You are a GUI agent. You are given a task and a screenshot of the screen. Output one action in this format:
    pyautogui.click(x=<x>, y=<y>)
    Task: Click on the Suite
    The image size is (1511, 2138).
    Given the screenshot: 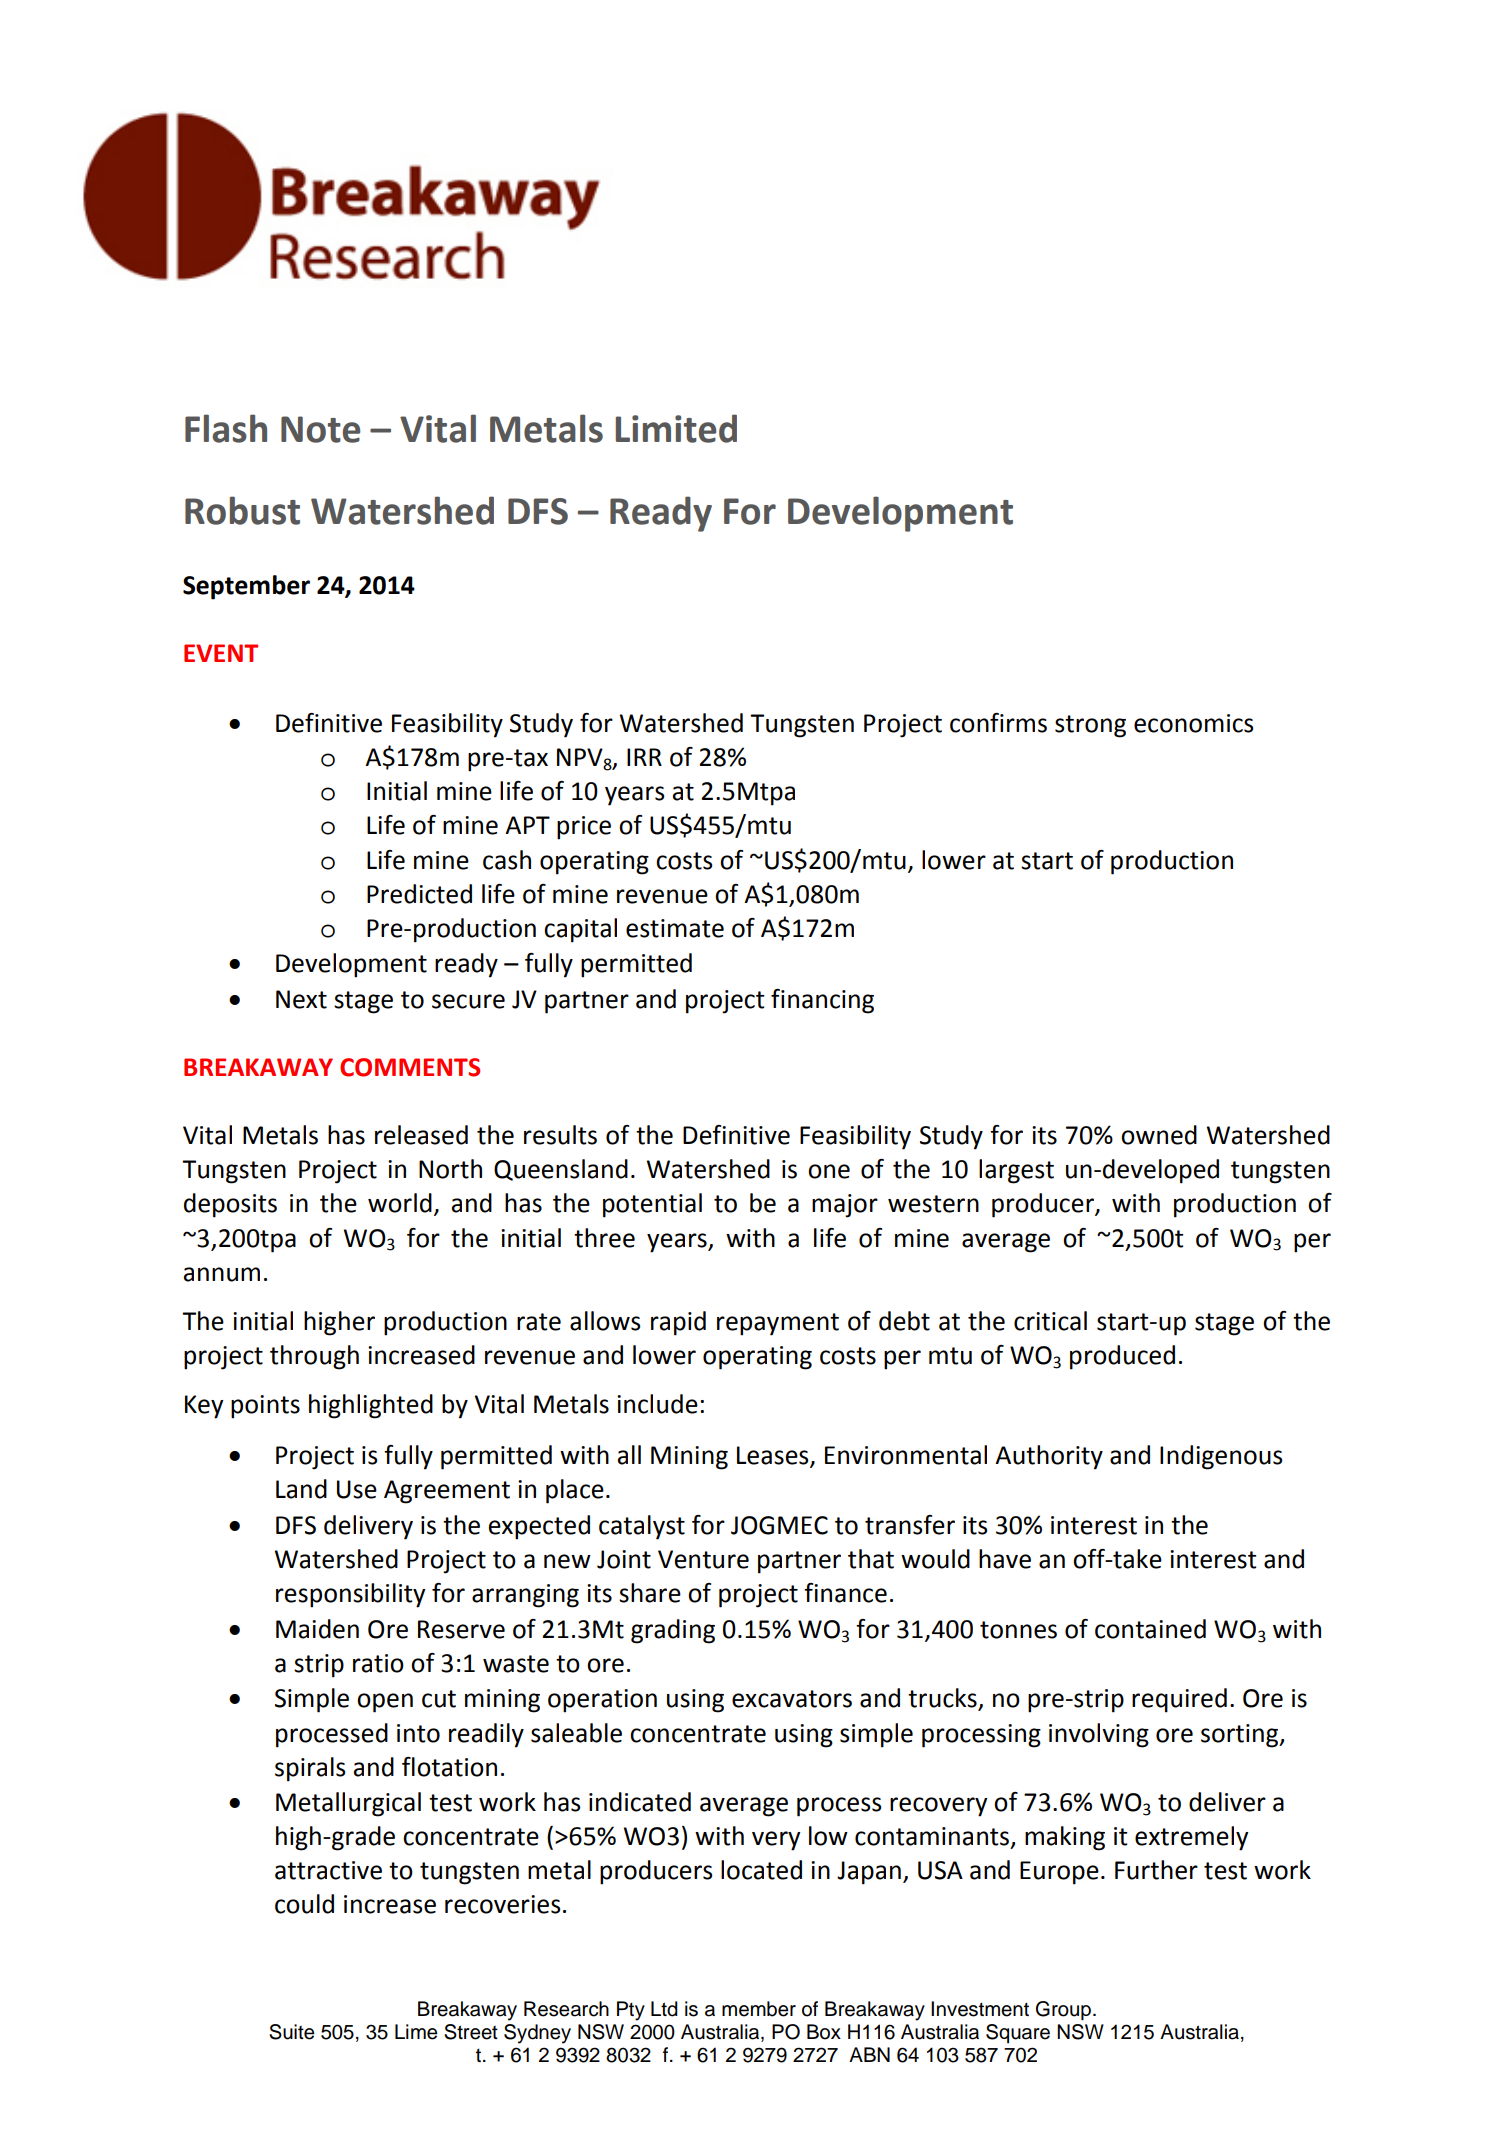 What is the action you would take?
    pyautogui.click(x=291, y=2032)
